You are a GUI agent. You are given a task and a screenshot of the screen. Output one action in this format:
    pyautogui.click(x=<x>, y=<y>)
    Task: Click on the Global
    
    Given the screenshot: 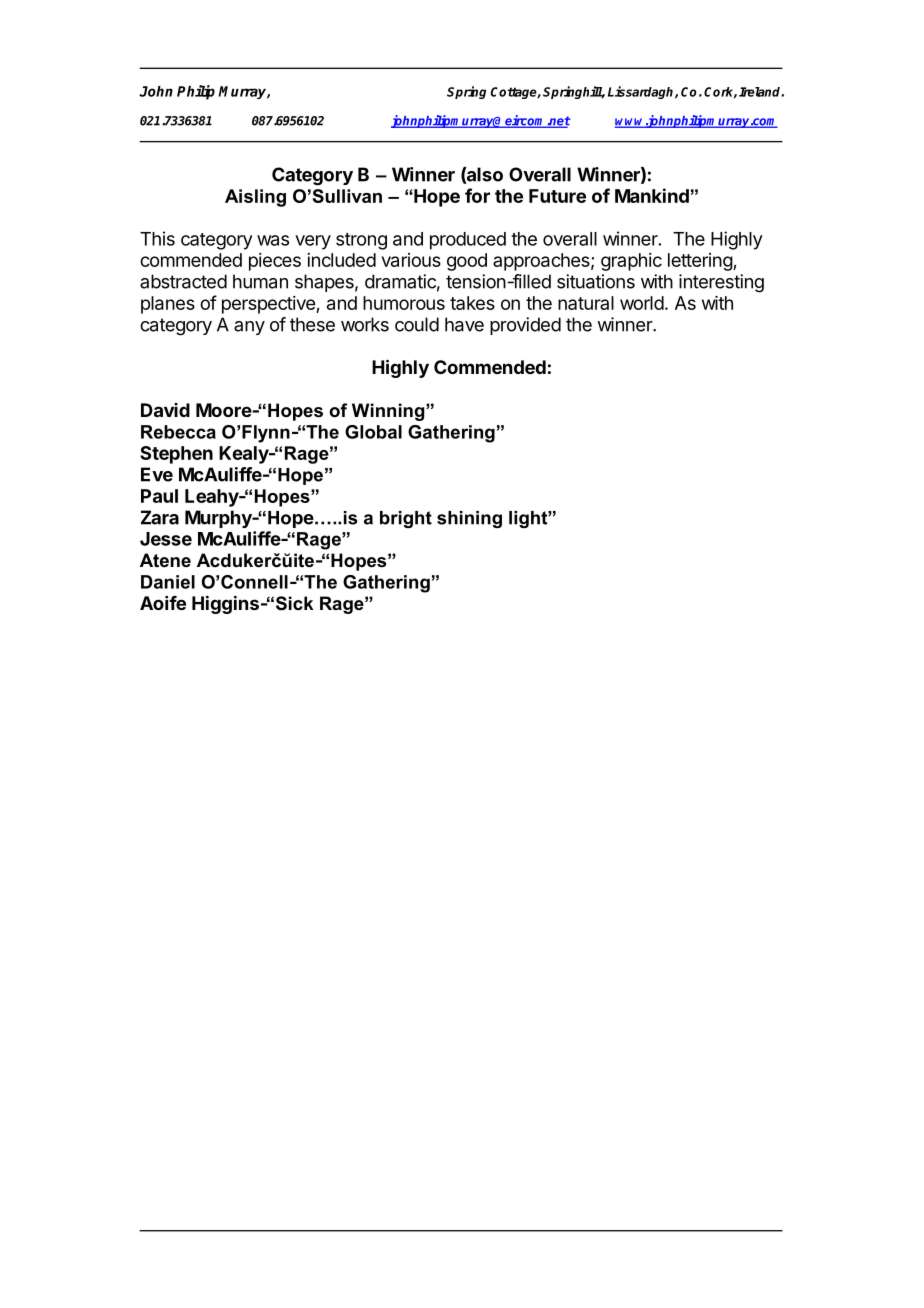 What is the action you would take?
    pyautogui.click(x=373, y=432)
